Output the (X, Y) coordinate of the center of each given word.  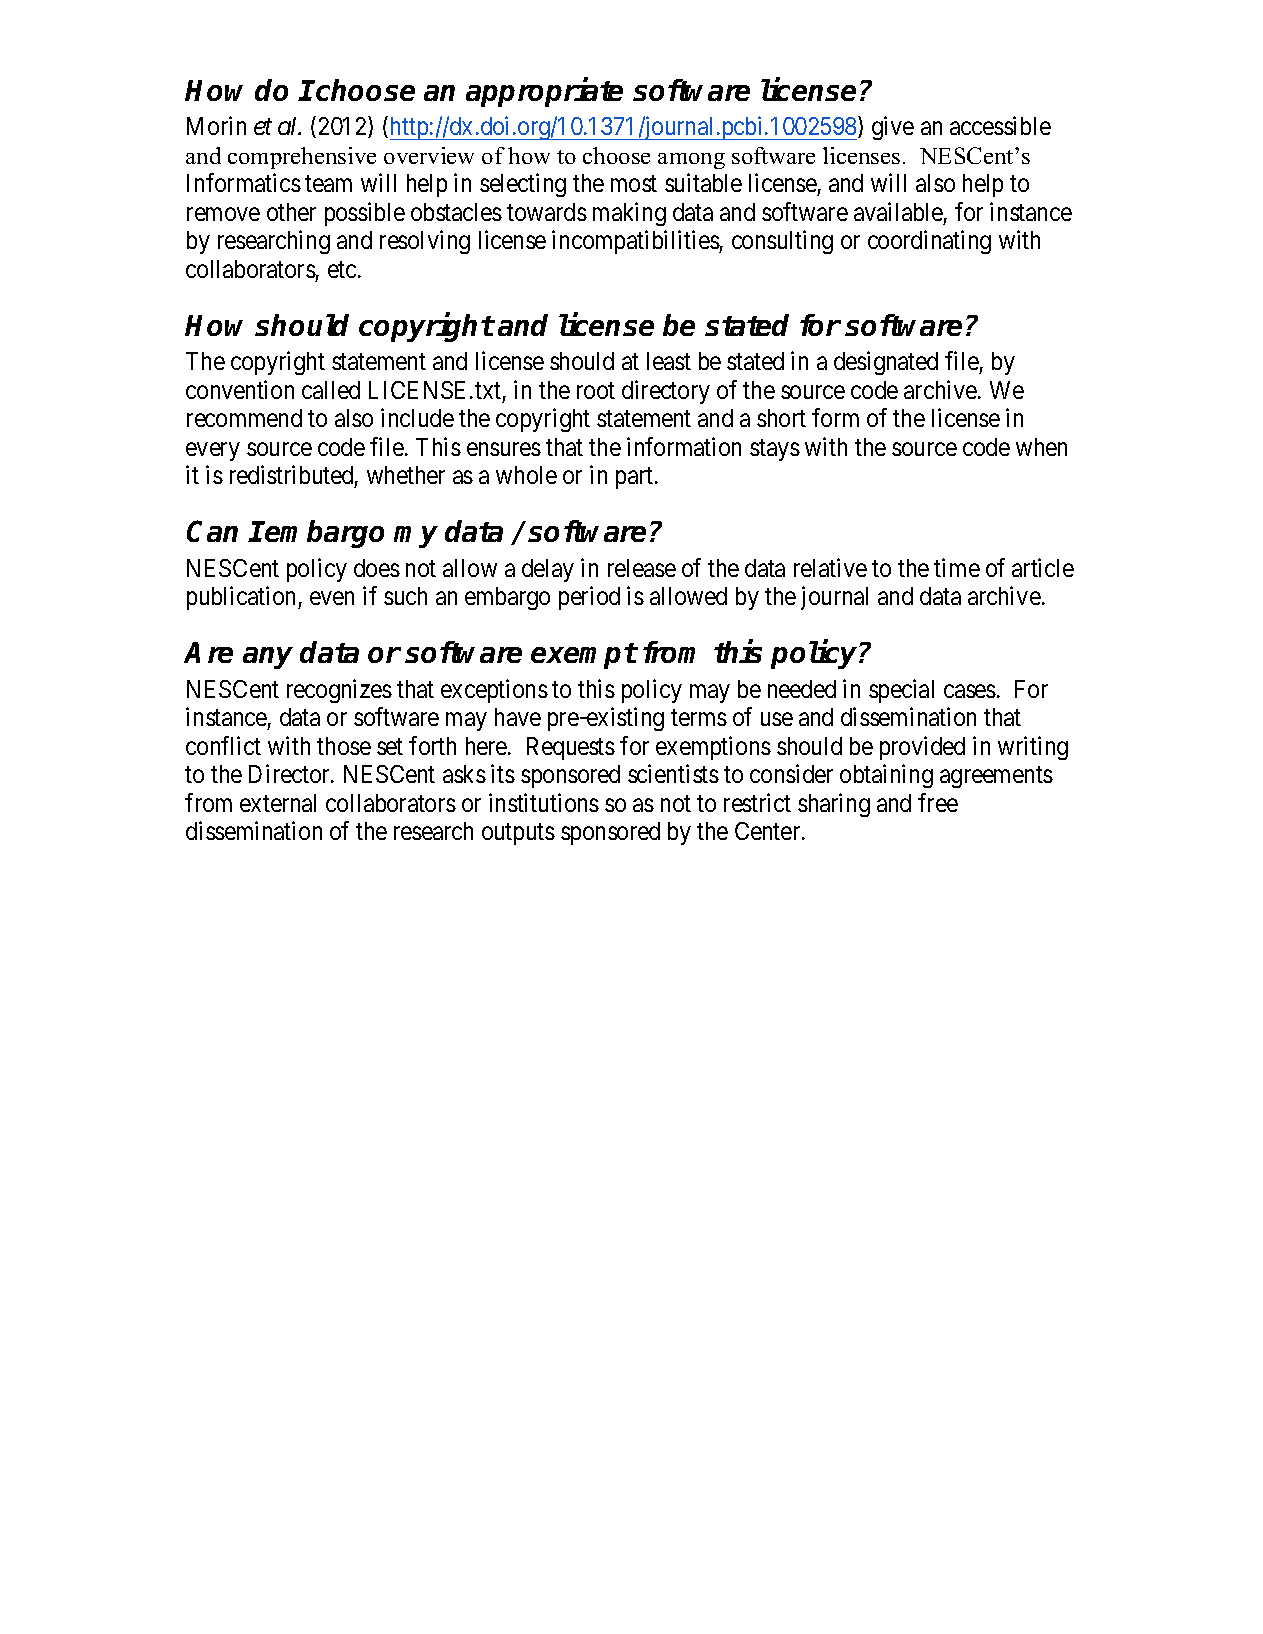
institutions (544, 802)
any (268, 658)
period (589, 598)
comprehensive (302, 158)
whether (406, 475)
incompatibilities (636, 242)
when (1041, 447)
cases (970, 691)
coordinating (929, 242)
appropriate (544, 92)
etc (342, 270)
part (636, 478)
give (893, 128)
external (278, 803)
